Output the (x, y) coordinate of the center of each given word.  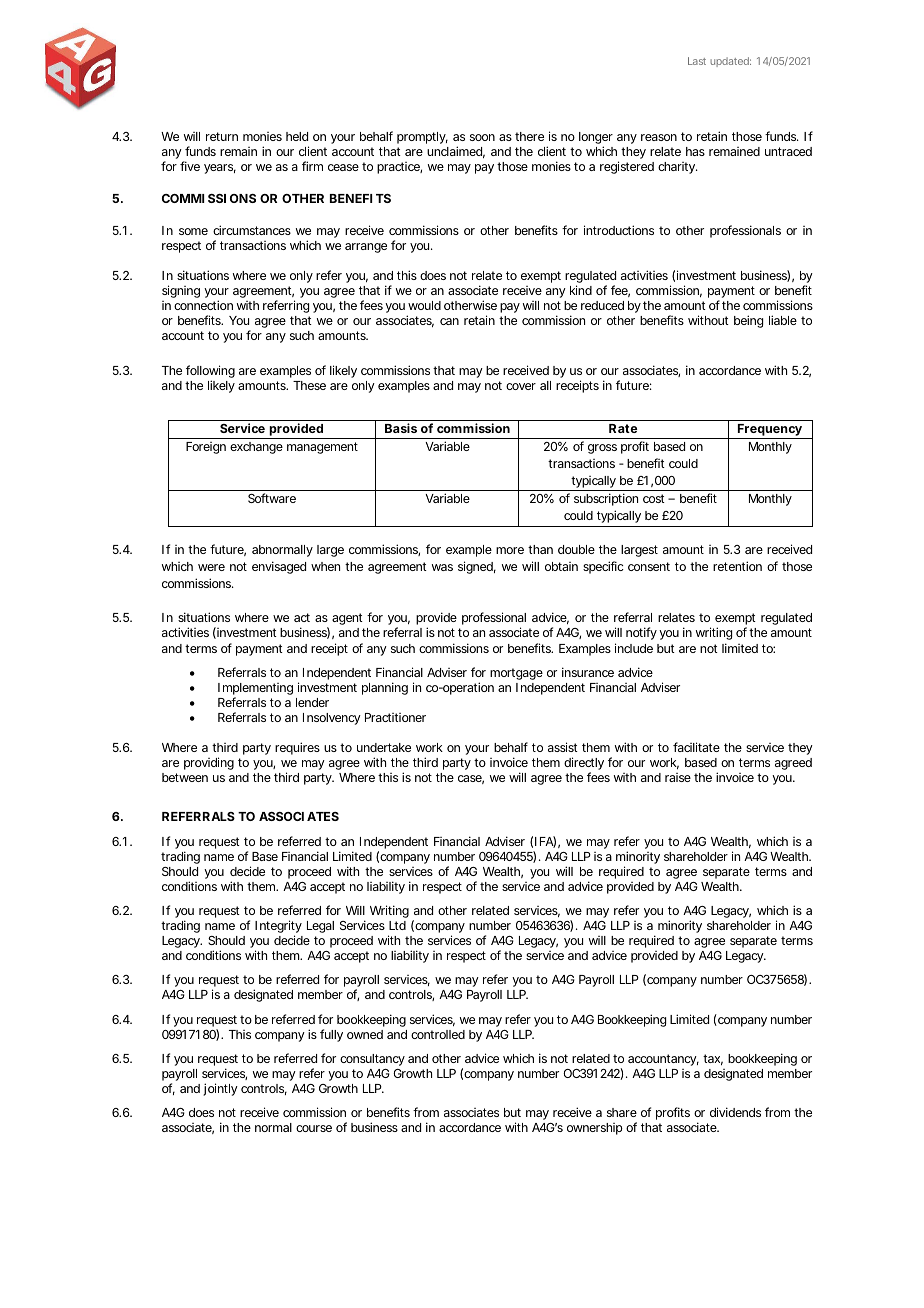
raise (678, 777)
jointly (220, 1089)
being (748, 321)
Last (697, 61)
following (210, 373)
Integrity (278, 928)
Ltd (397, 925)
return (222, 136)
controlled (438, 1034)
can (449, 321)
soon (482, 137)
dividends (735, 1112)
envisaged (279, 567)
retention (737, 566)
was (442, 567)
